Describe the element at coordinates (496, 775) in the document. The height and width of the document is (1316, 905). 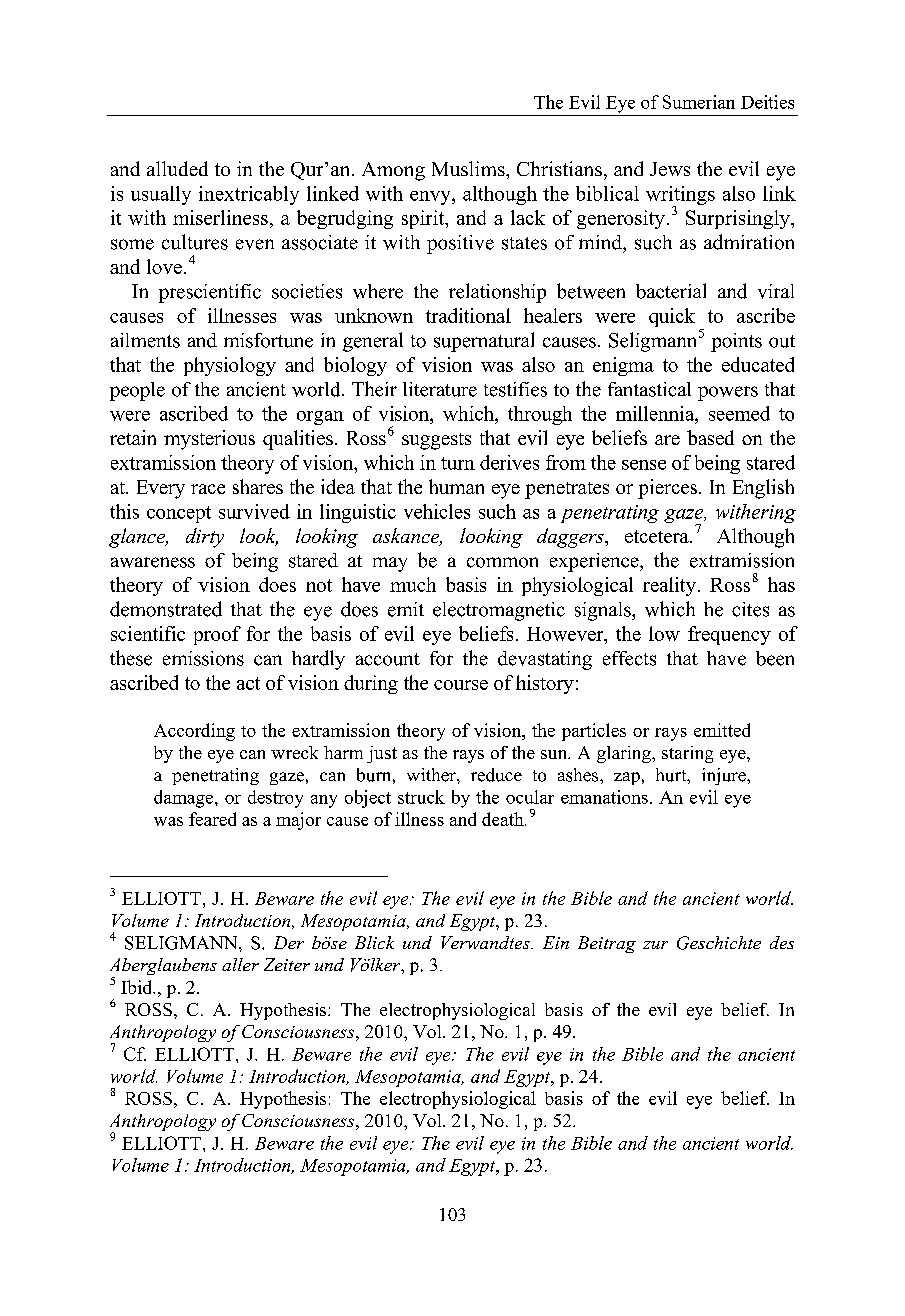
I see `reduce` at that location.
